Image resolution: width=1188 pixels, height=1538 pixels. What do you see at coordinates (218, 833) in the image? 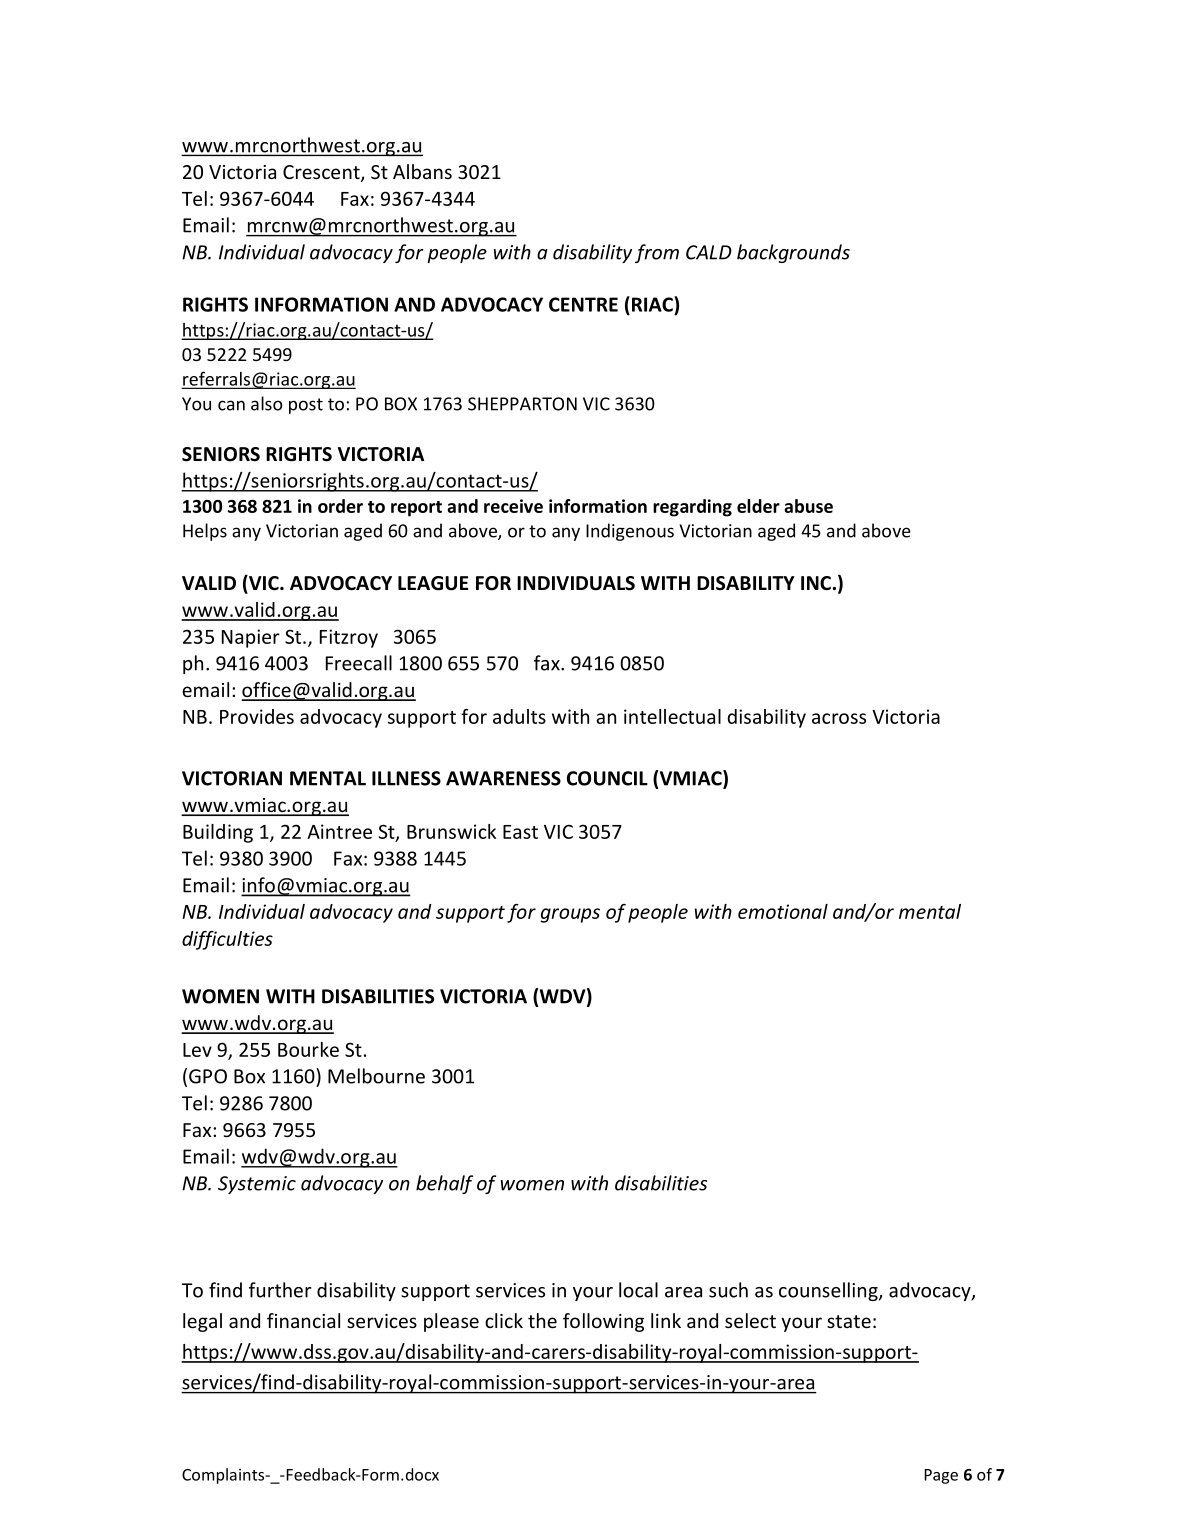
I see `Building` at bounding box center [218, 833].
